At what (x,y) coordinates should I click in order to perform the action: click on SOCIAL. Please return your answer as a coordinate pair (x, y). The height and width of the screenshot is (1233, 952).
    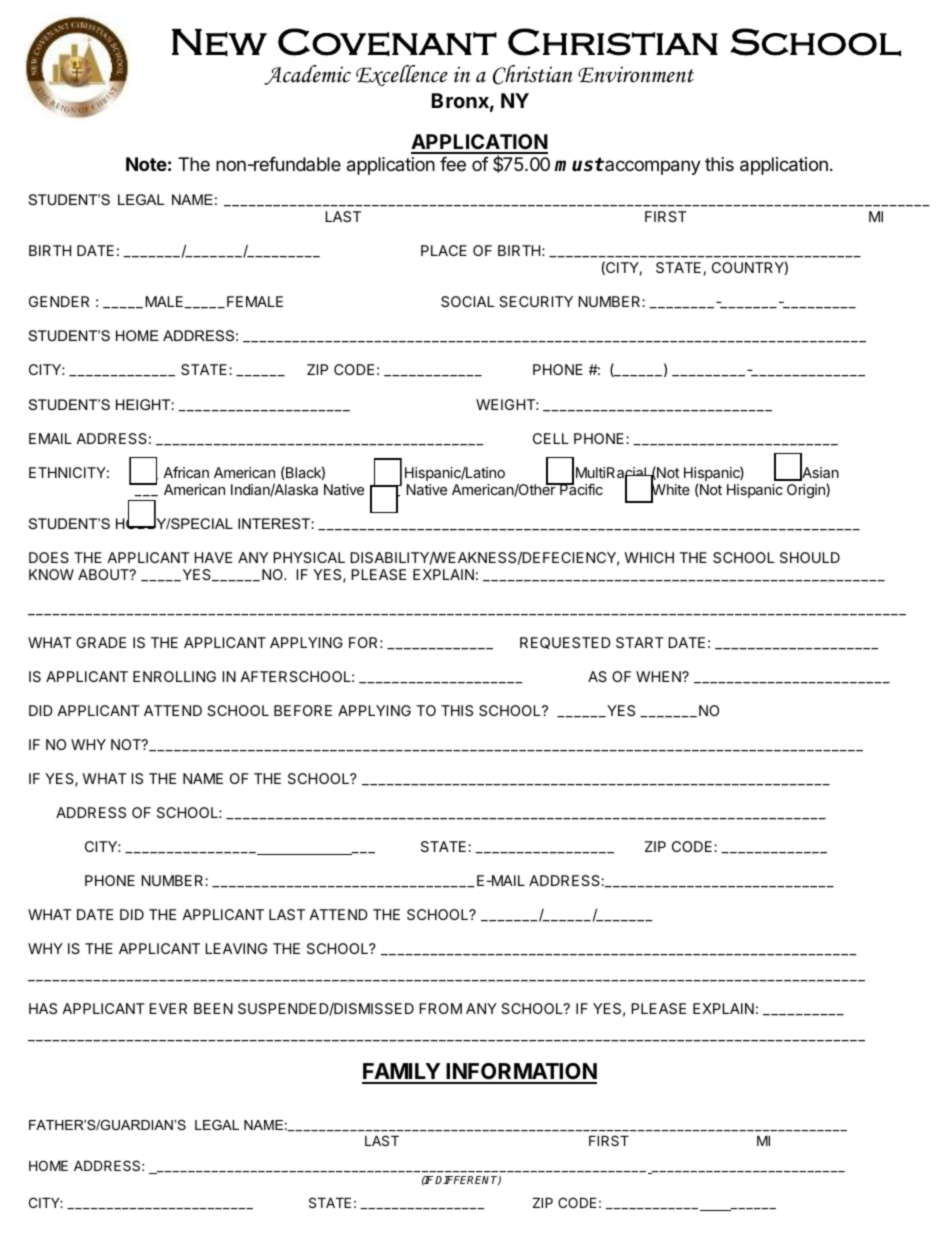
    Looking at the image, I should click on (467, 301).
